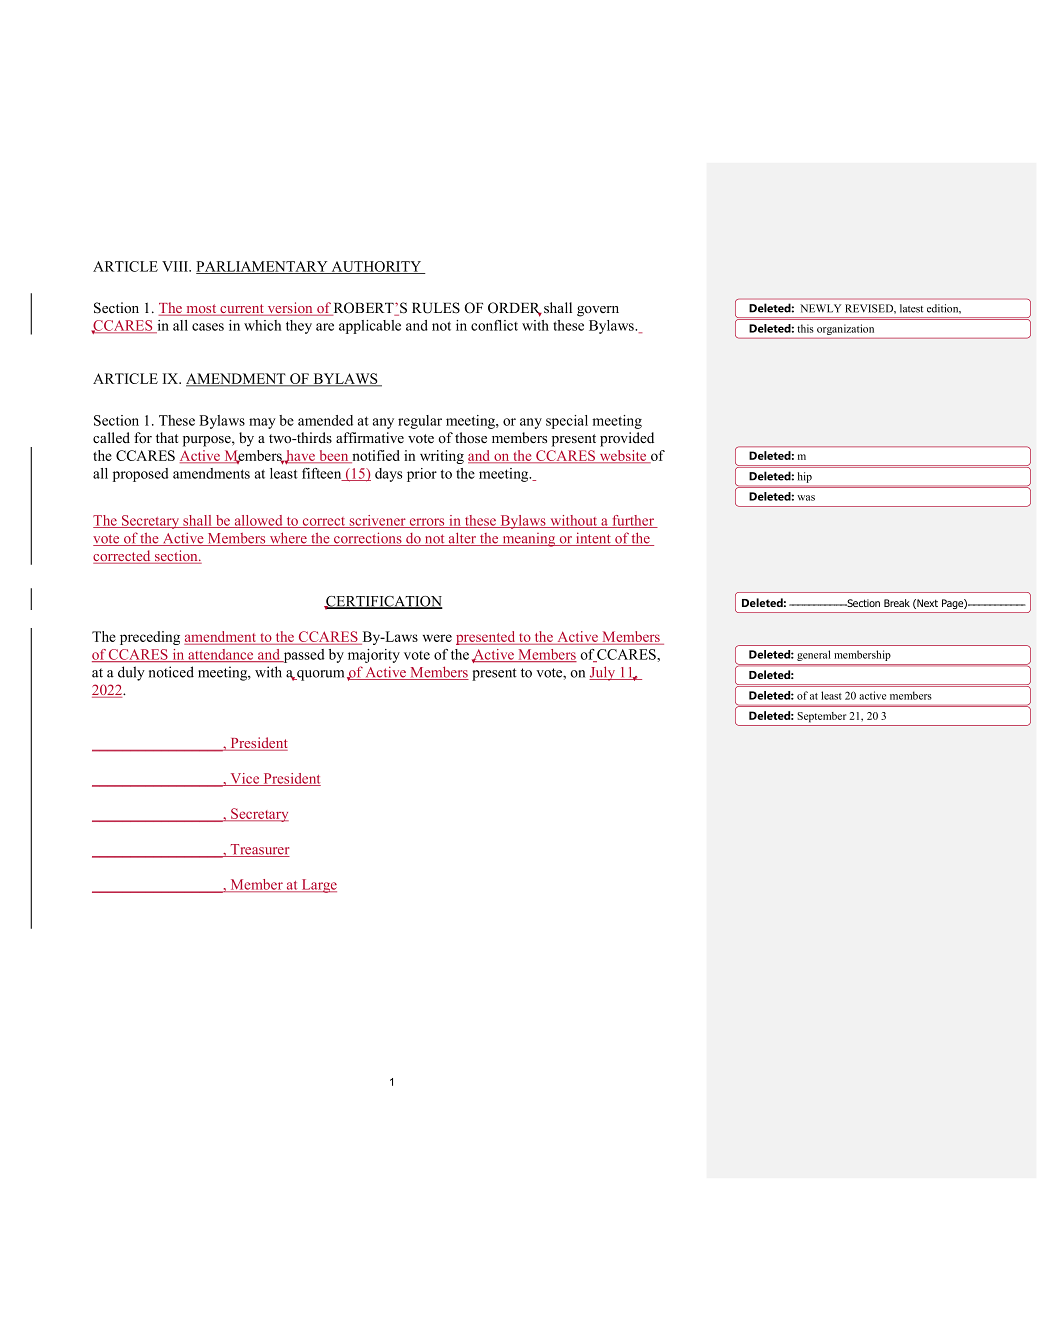  I want to click on were, so click(437, 638).
